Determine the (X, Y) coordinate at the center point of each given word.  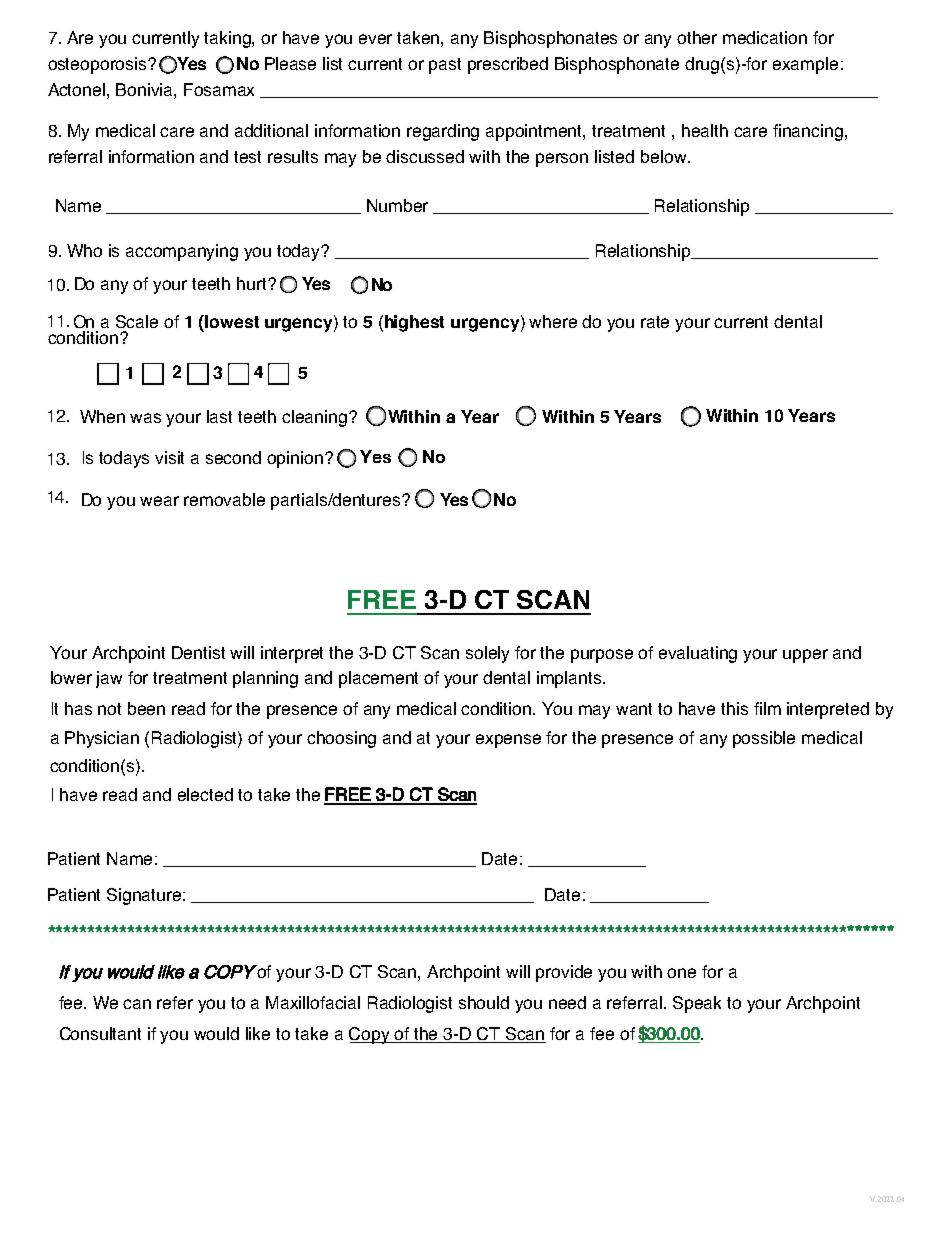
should (484, 1002)
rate (655, 322)
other (697, 37)
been (146, 708)
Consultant (100, 1033)
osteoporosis (99, 65)
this (734, 708)
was (145, 418)
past (445, 66)
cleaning (316, 418)
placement (378, 679)
